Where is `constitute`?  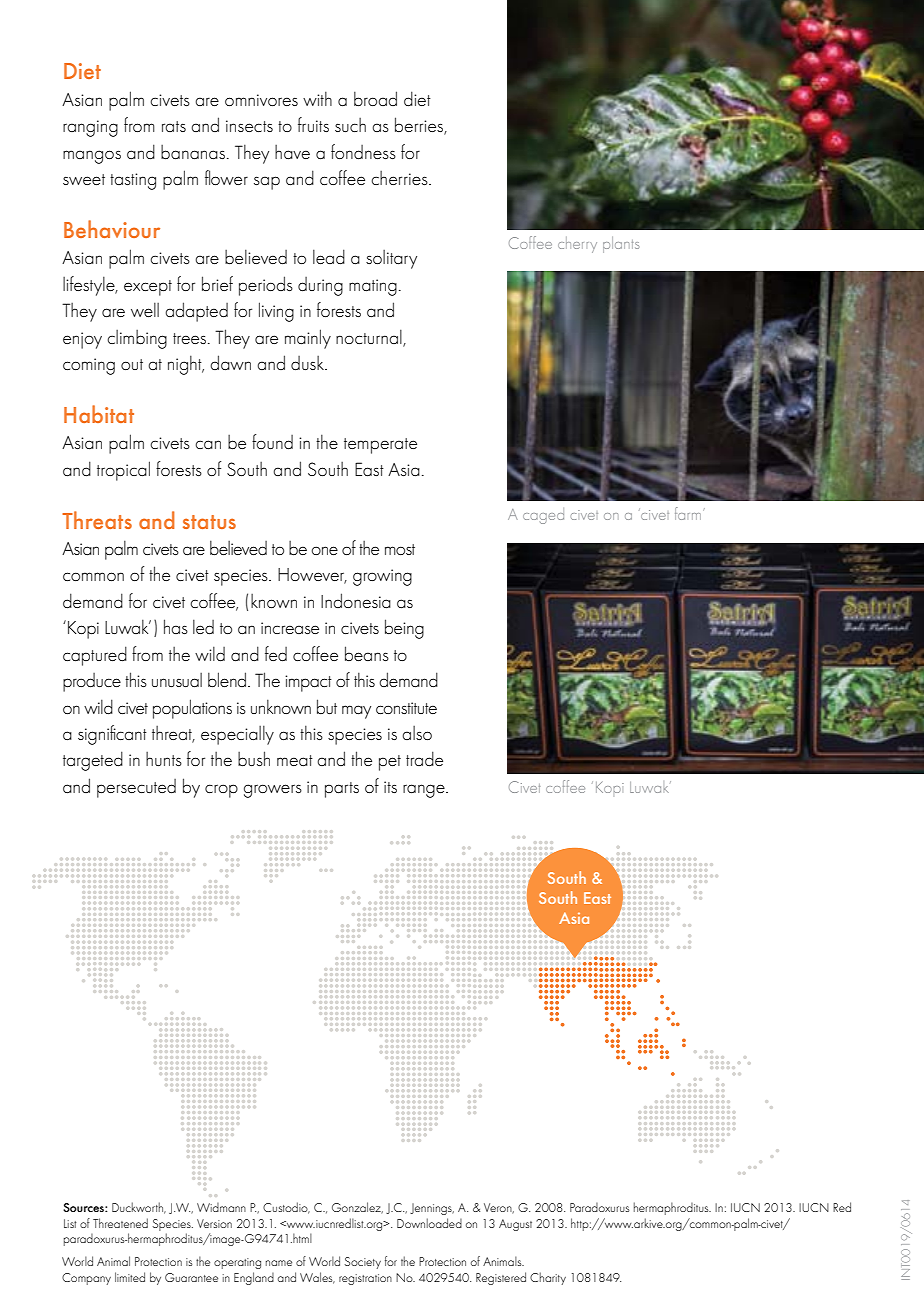
constitute is located at coordinates (406, 708).
